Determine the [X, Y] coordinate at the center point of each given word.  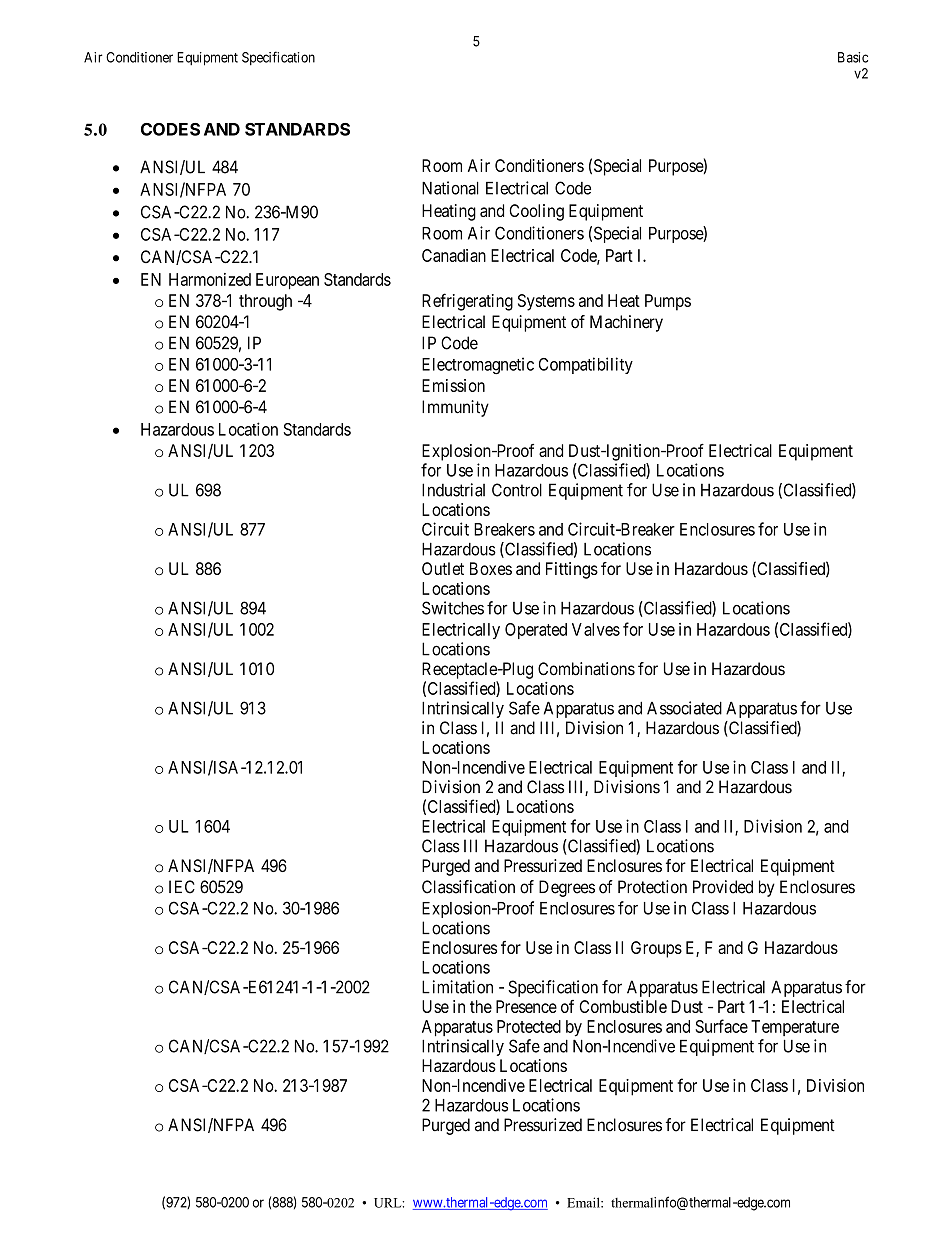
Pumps [668, 302]
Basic [853, 57]
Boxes [491, 568]
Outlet [443, 568]
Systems [546, 302]
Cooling [536, 212]
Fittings [572, 570]
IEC [182, 887]
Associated [684, 708]
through [265, 302]
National [450, 188]
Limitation [457, 987]
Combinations [586, 669]
